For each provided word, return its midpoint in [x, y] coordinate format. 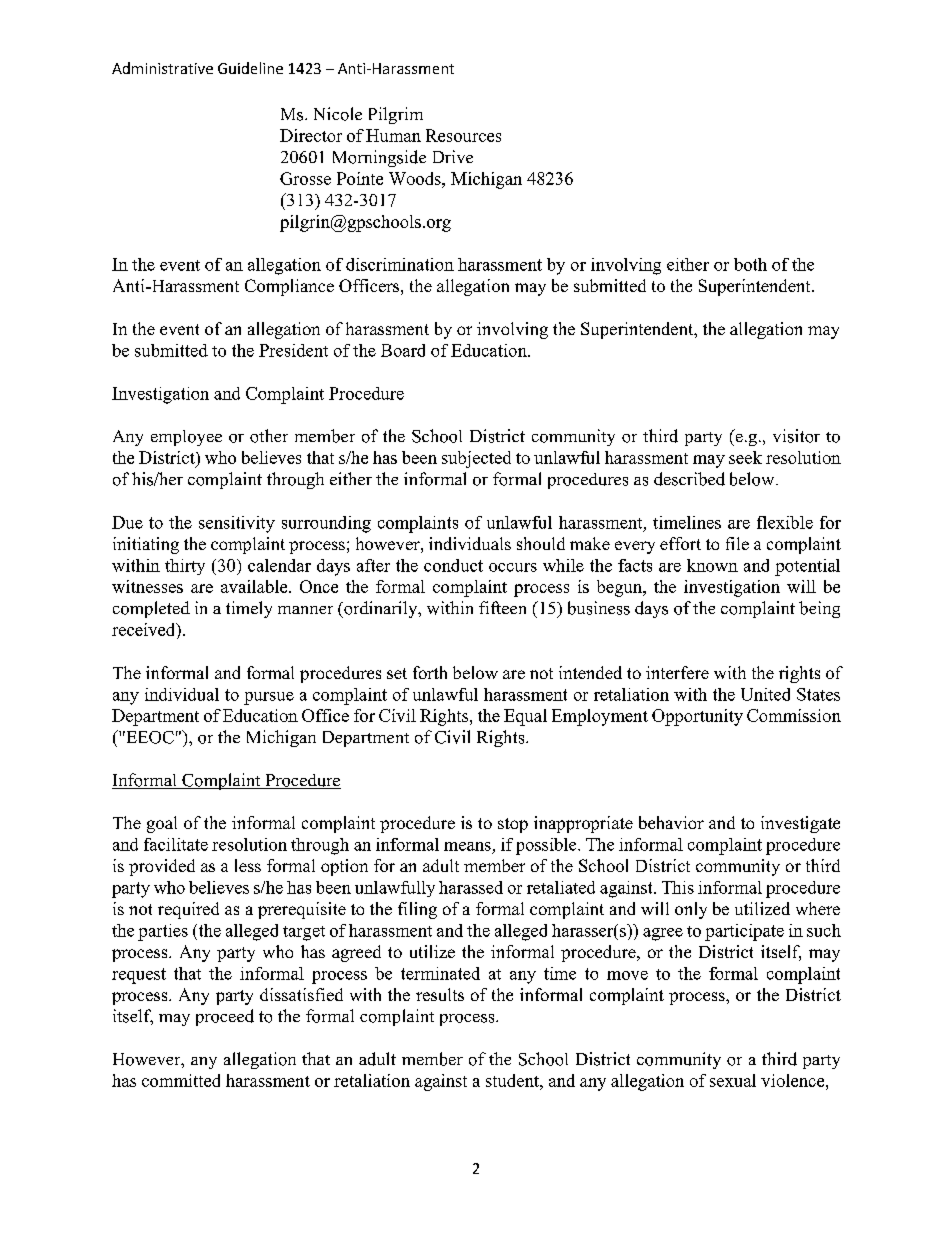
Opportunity [697, 717]
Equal [525, 717]
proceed [225, 1017]
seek [745, 457]
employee [186, 438]
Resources [463, 135]
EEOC [149, 737]
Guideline [250, 68]
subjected [476, 459]
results [440, 994]
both [750, 264]
